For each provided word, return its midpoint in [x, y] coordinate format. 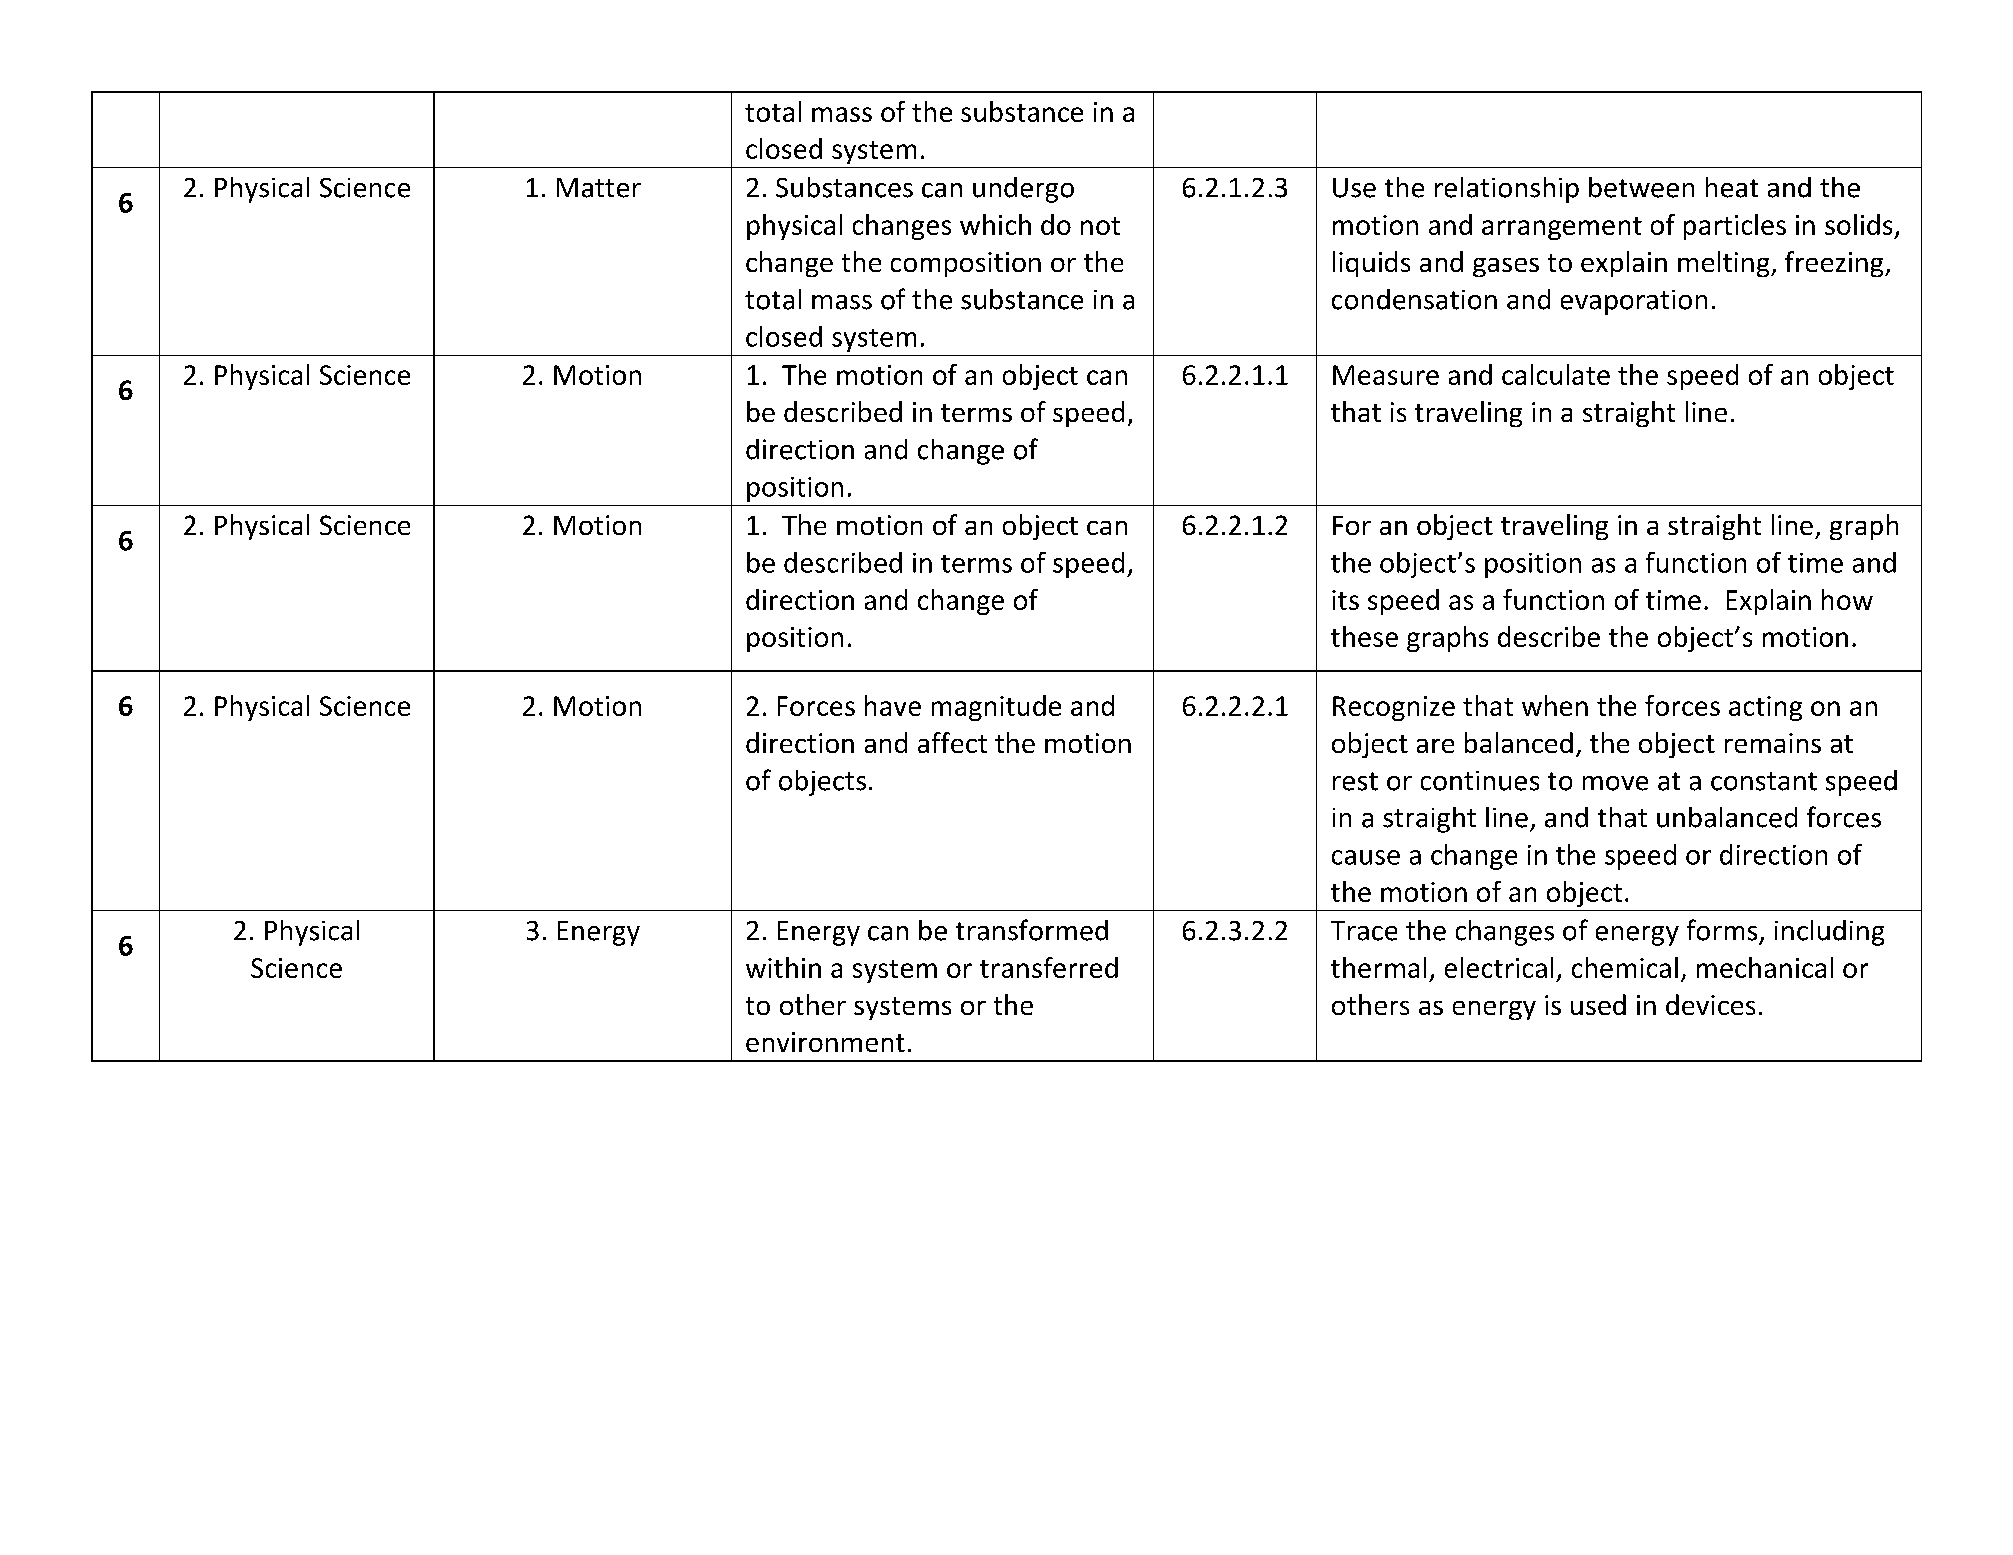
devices [1710, 1004]
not [1100, 226]
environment [825, 1042]
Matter [599, 188]
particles [1735, 227]
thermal [1378, 967]
